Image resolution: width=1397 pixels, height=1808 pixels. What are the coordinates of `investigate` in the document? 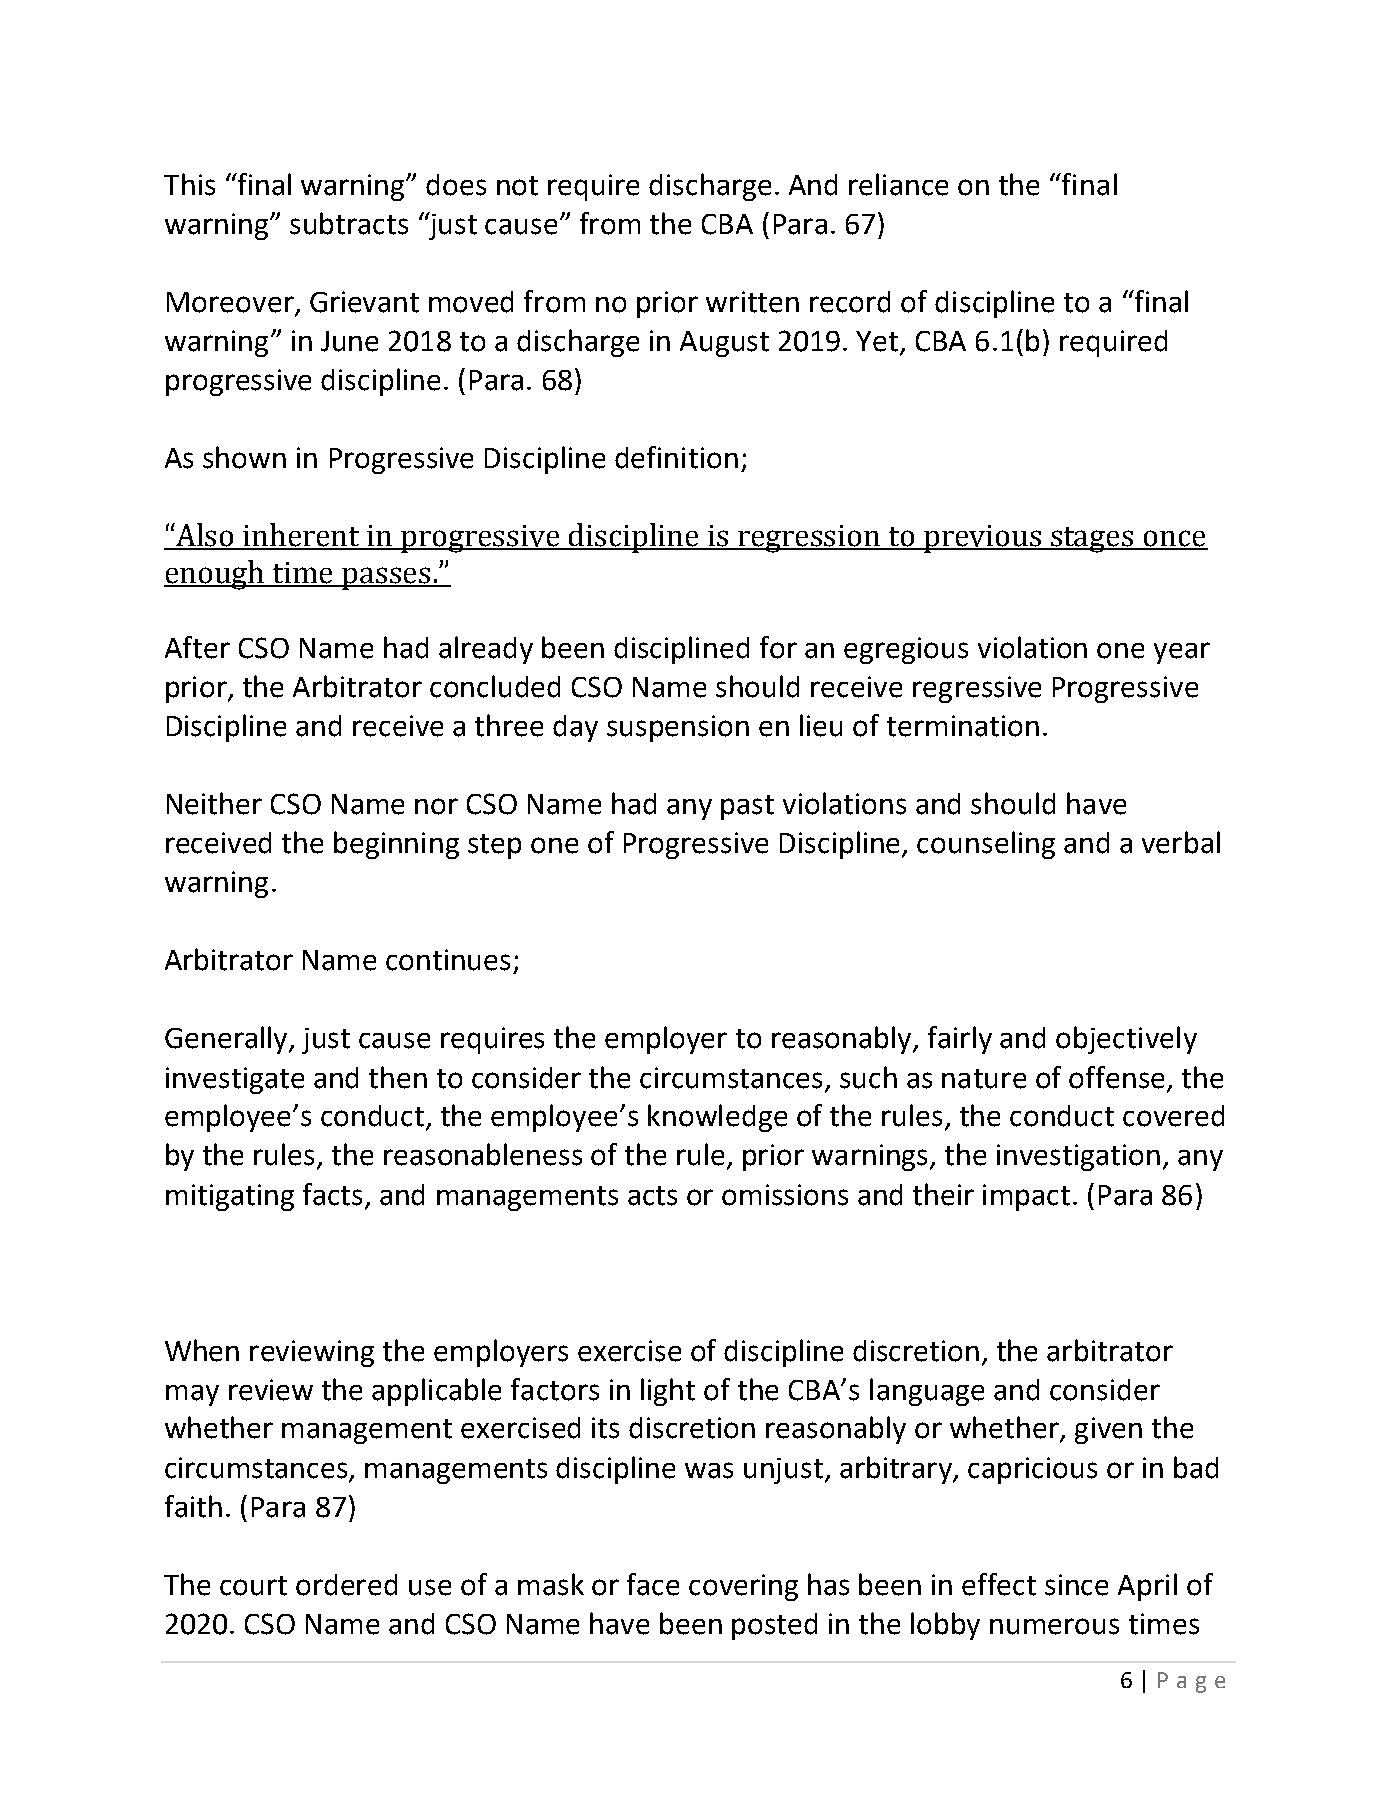 It's located at (235, 1080).
